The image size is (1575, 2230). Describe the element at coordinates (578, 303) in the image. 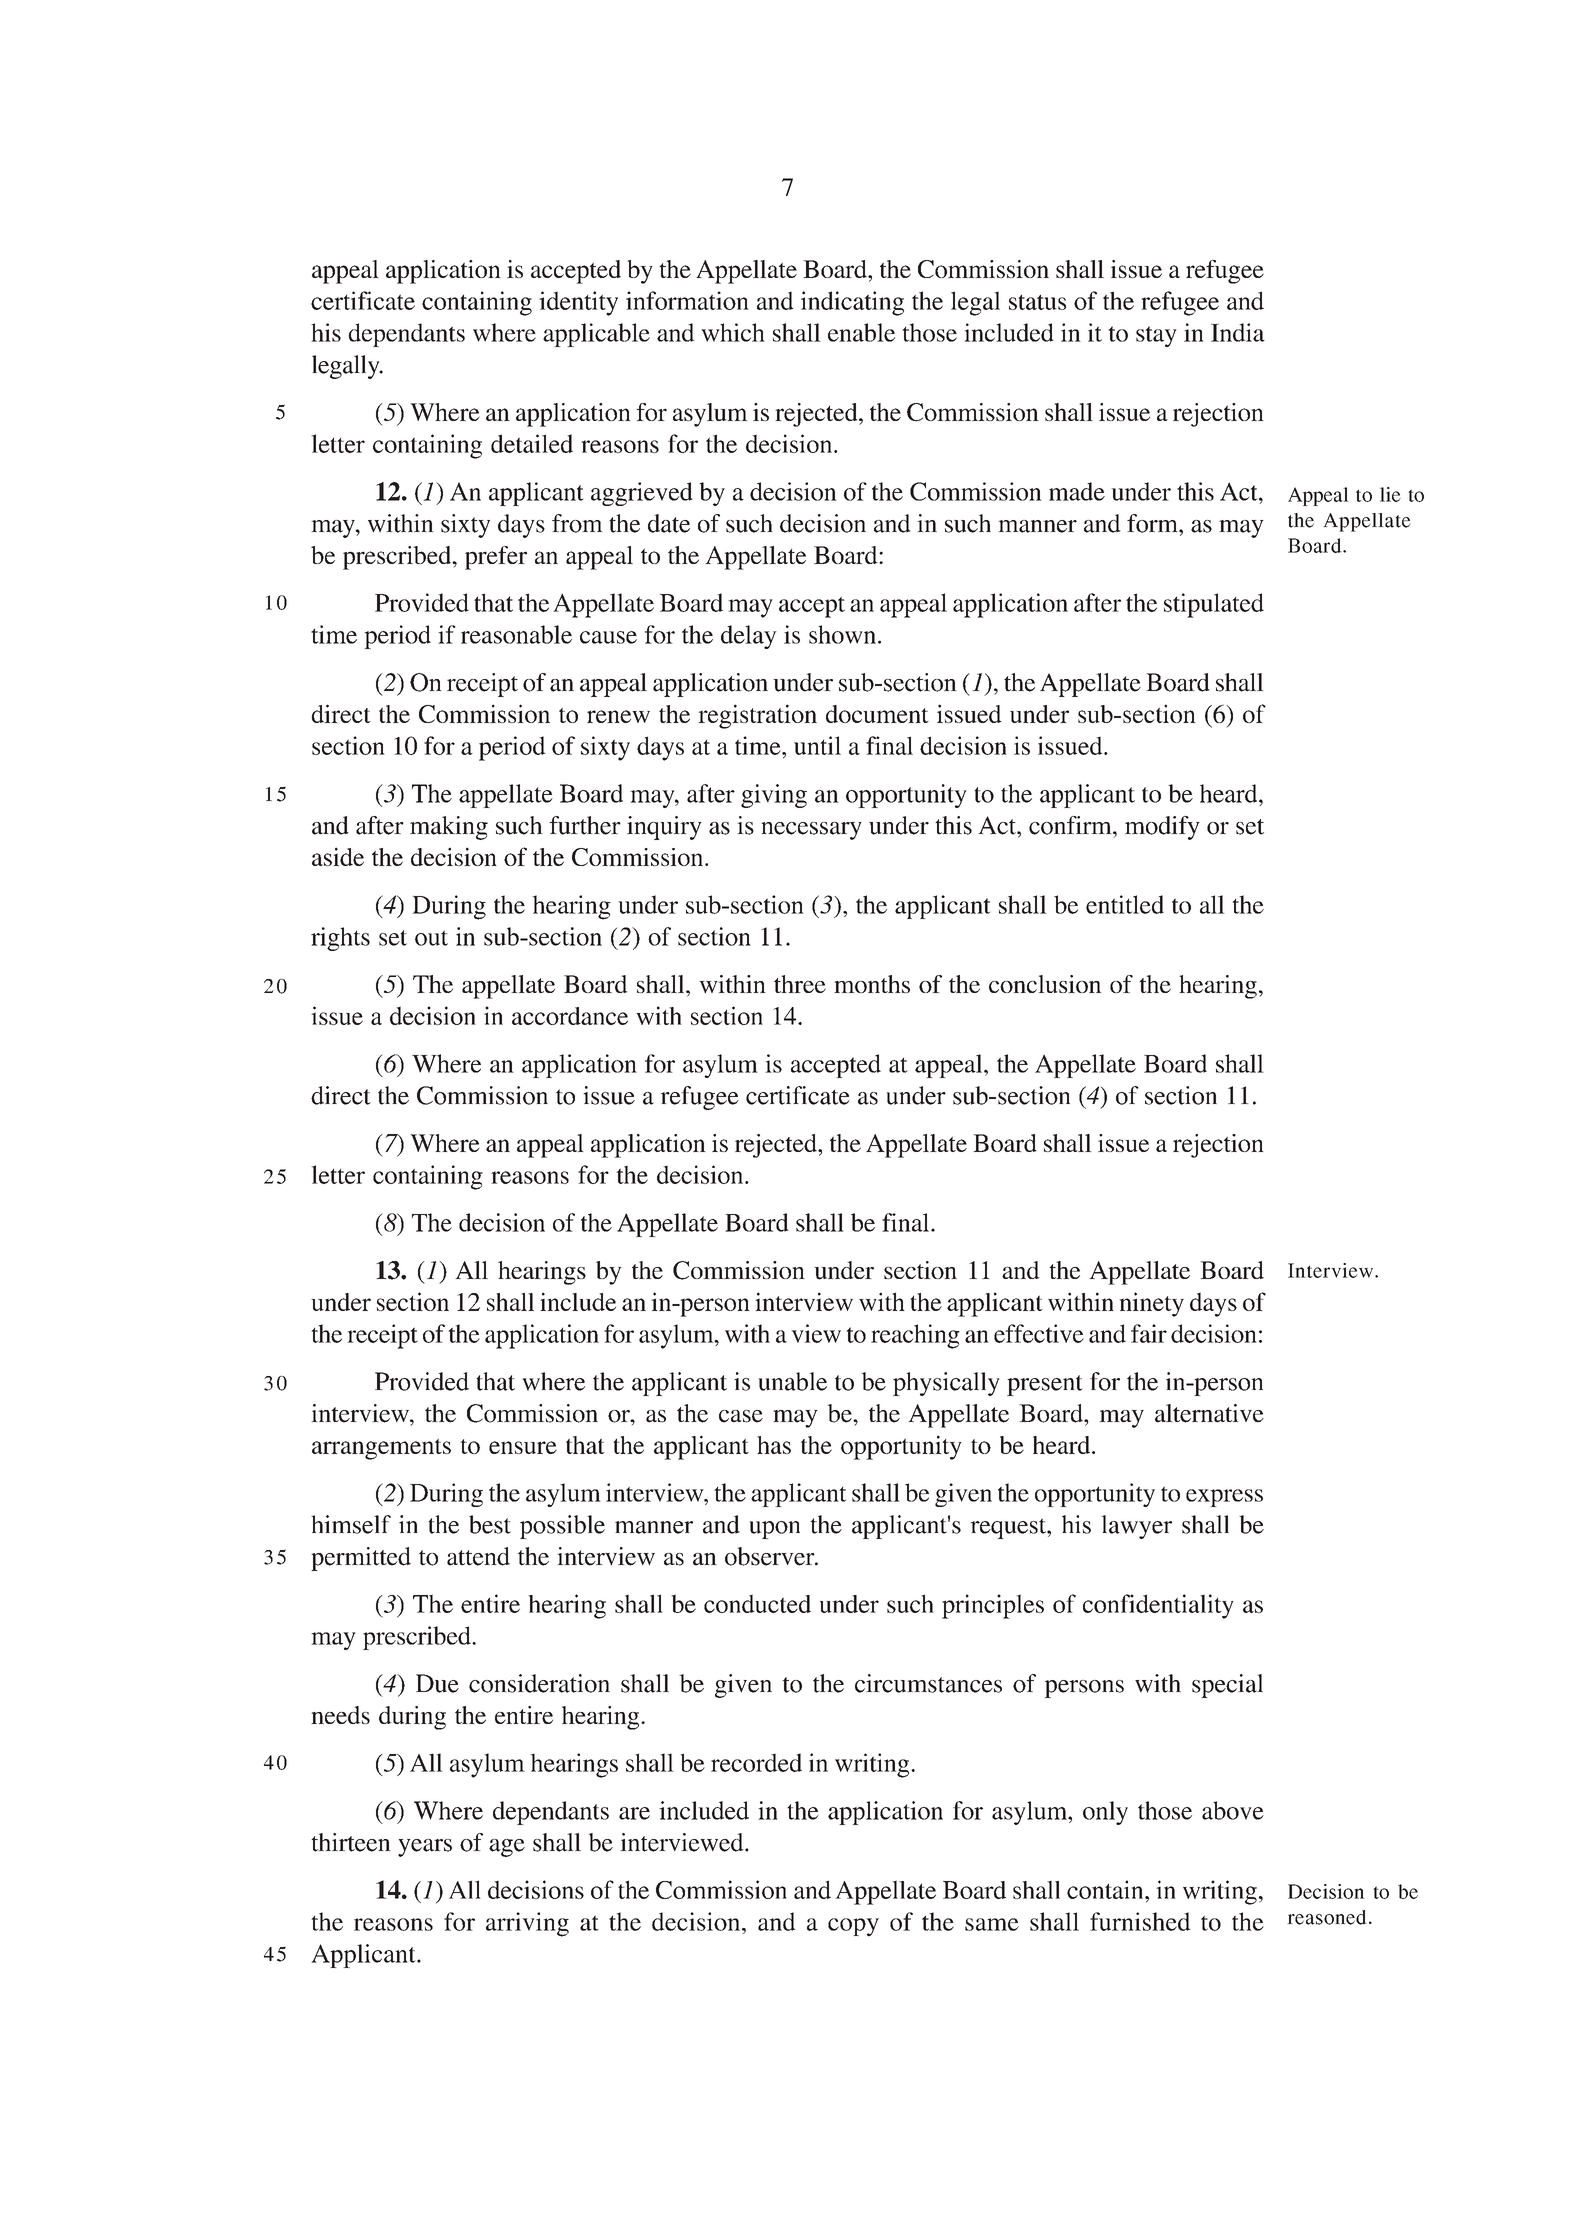

I see `identity` at that location.
